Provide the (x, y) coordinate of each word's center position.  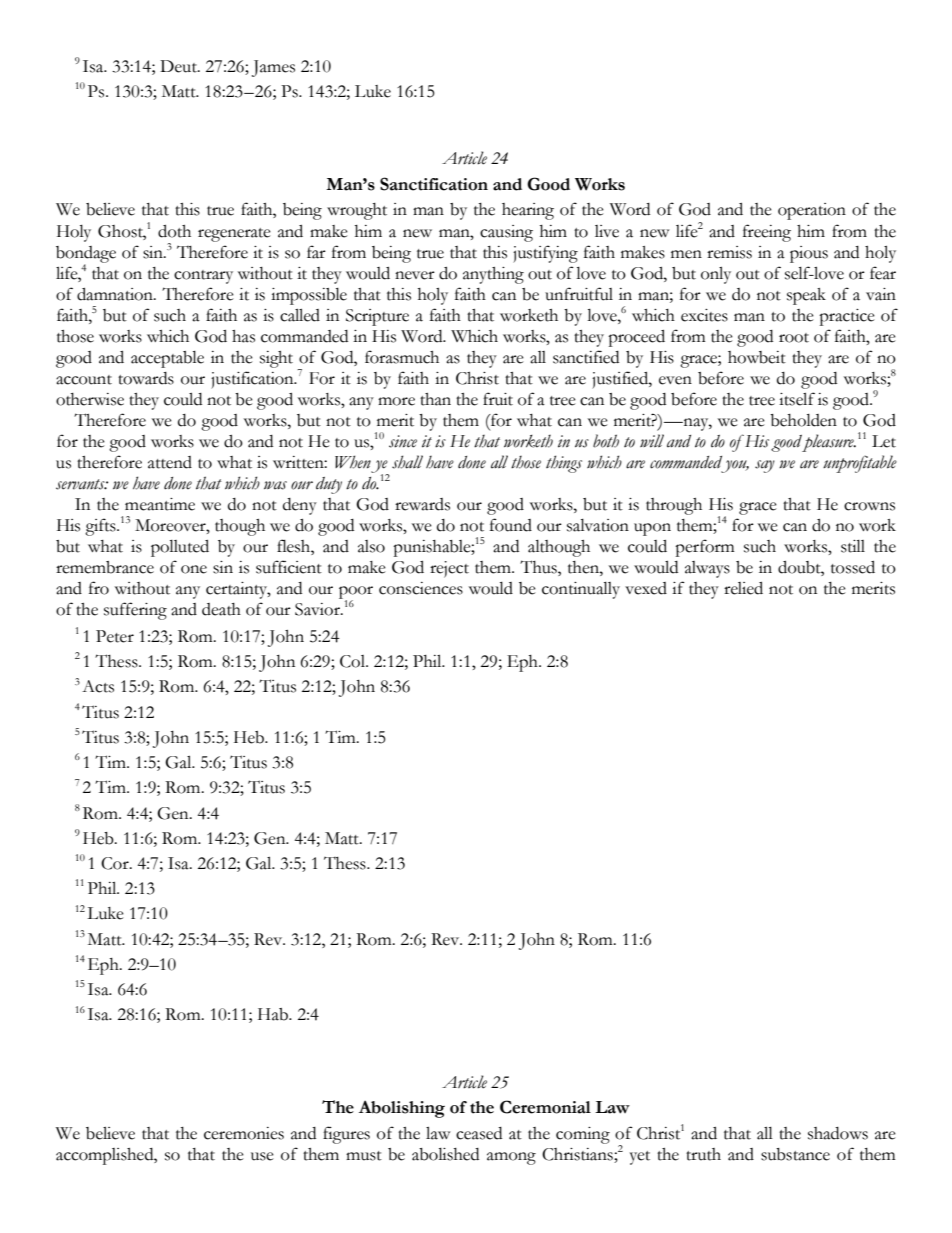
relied (743, 588)
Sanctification (434, 184)
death (221, 609)
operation (812, 211)
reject (449, 569)
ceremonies (244, 1133)
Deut (179, 66)
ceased (479, 1133)
